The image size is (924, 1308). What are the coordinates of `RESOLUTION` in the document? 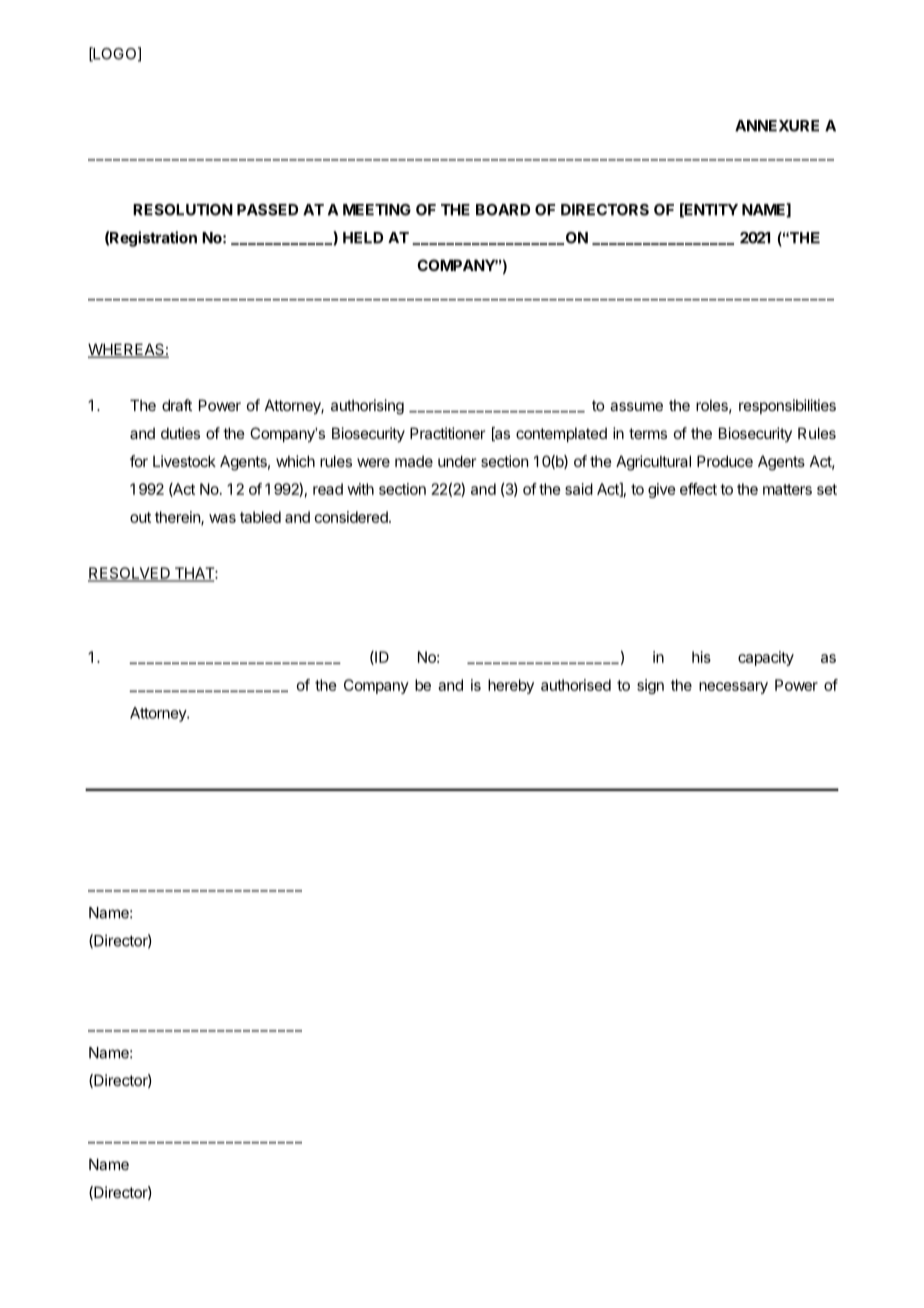 It's located at (183, 210).
